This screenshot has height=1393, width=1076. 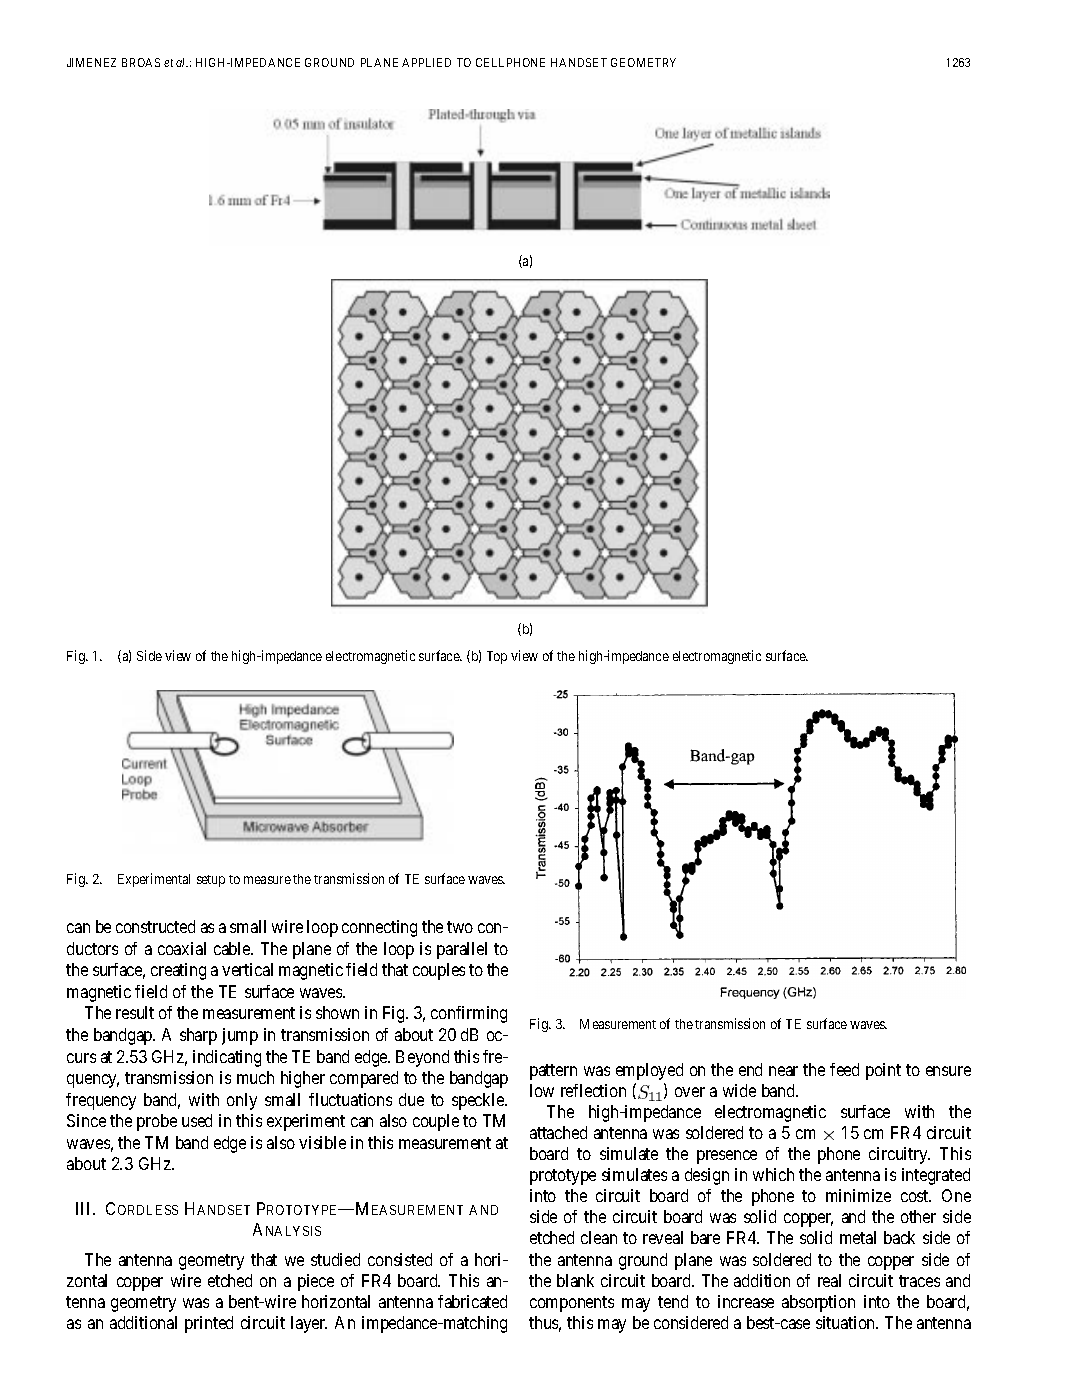 What do you see at coordinates (472, 1301) in the screenshot?
I see `fabricated` at bounding box center [472, 1301].
